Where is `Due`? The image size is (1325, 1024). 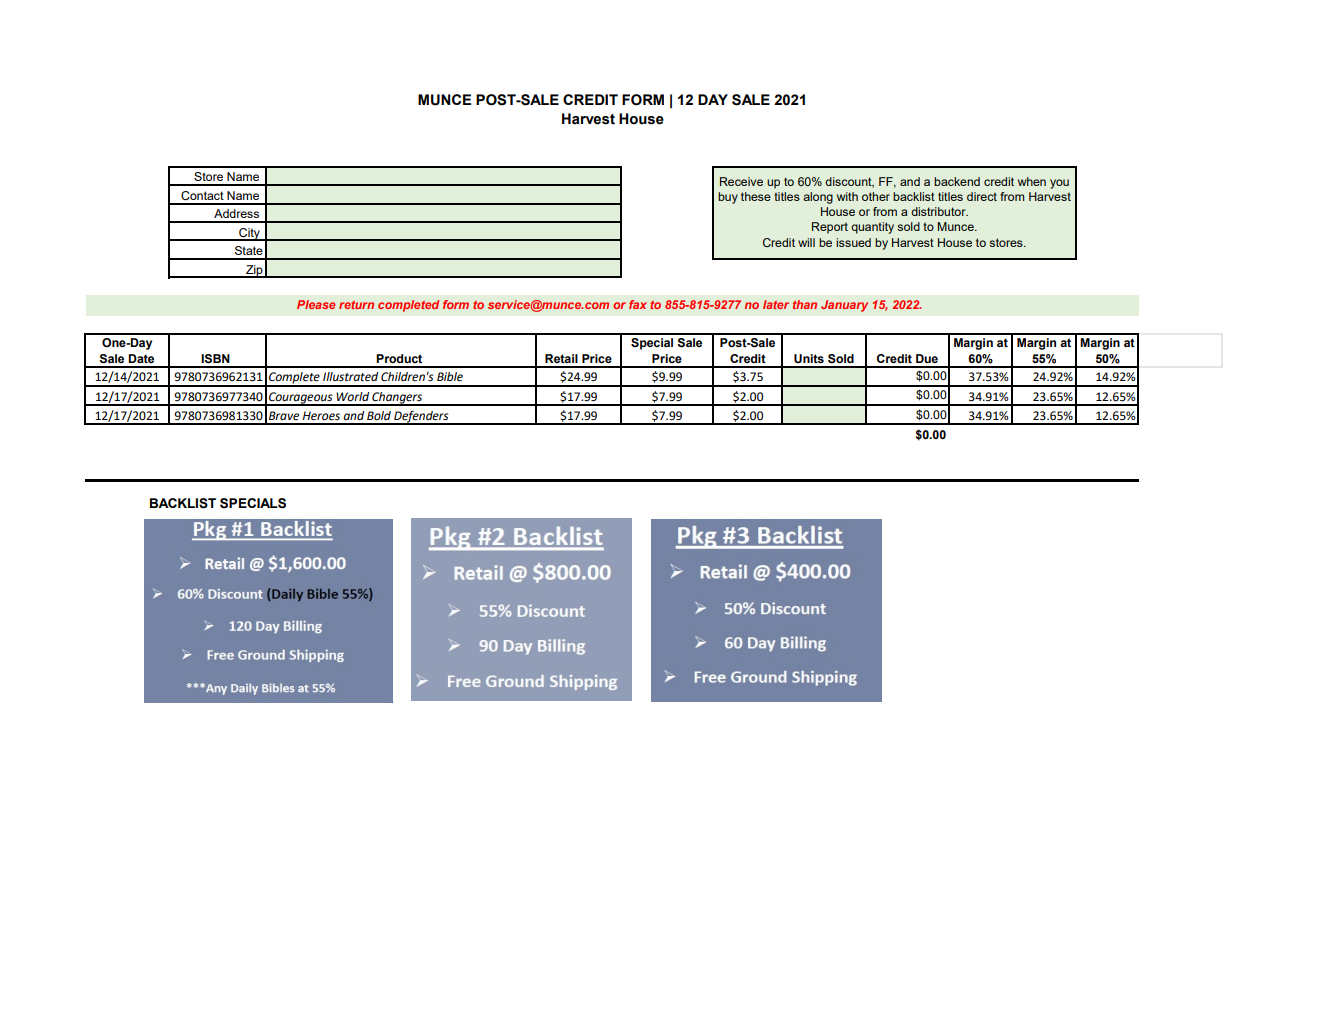 Due is located at coordinates (927, 358).
